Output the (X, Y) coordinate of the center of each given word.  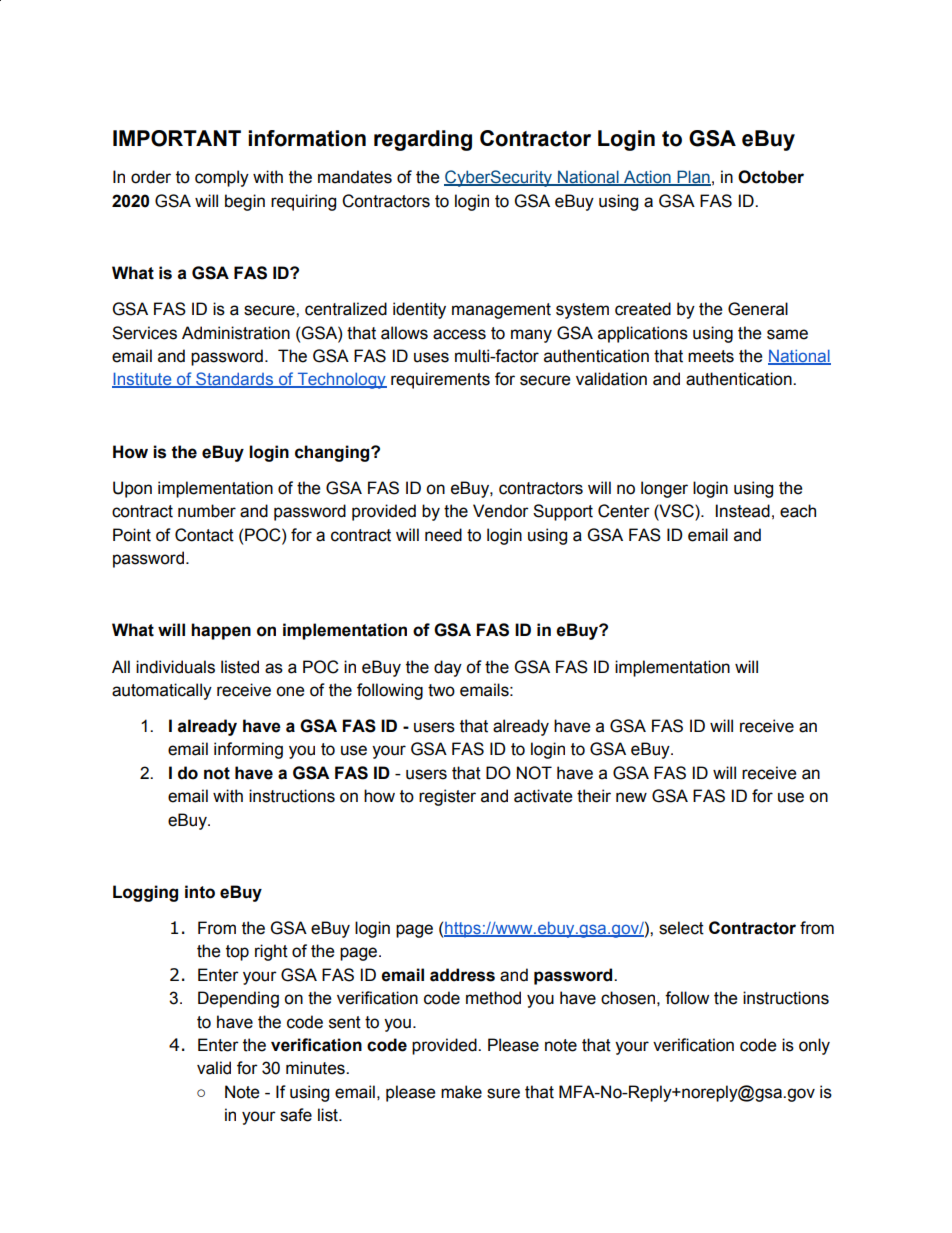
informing (248, 750)
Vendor (501, 511)
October (771, 177)
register (447, 797)
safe (296, 1115)
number (207, 511)
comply (222, 178)
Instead (743, 511)
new (631, 797)
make (461, 1092)
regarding (423, 140)
